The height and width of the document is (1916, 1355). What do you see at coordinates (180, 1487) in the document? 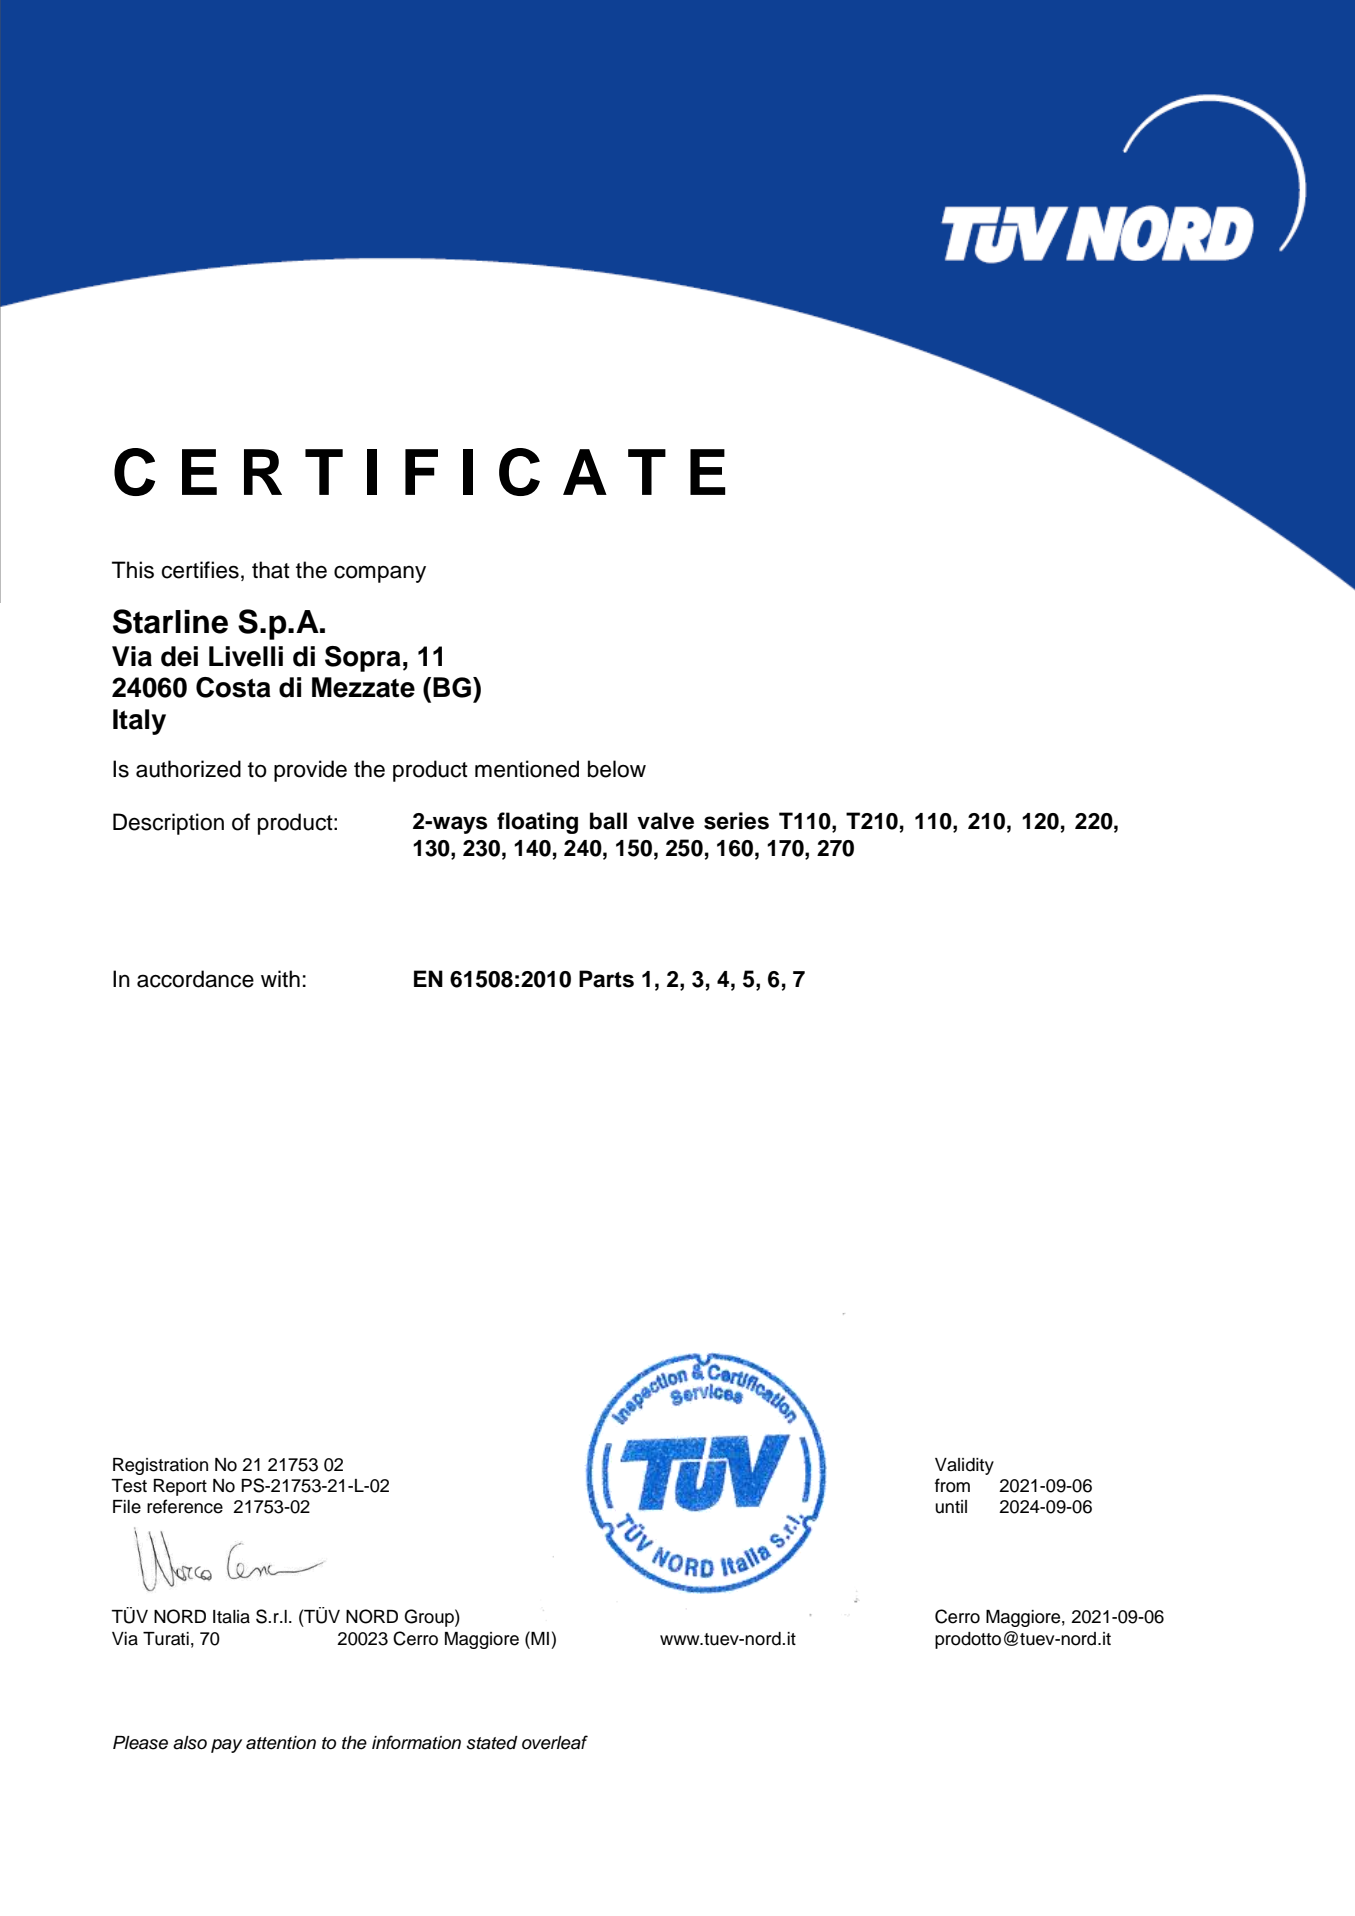
I see `Report` at bounding box center [180, 1487].
